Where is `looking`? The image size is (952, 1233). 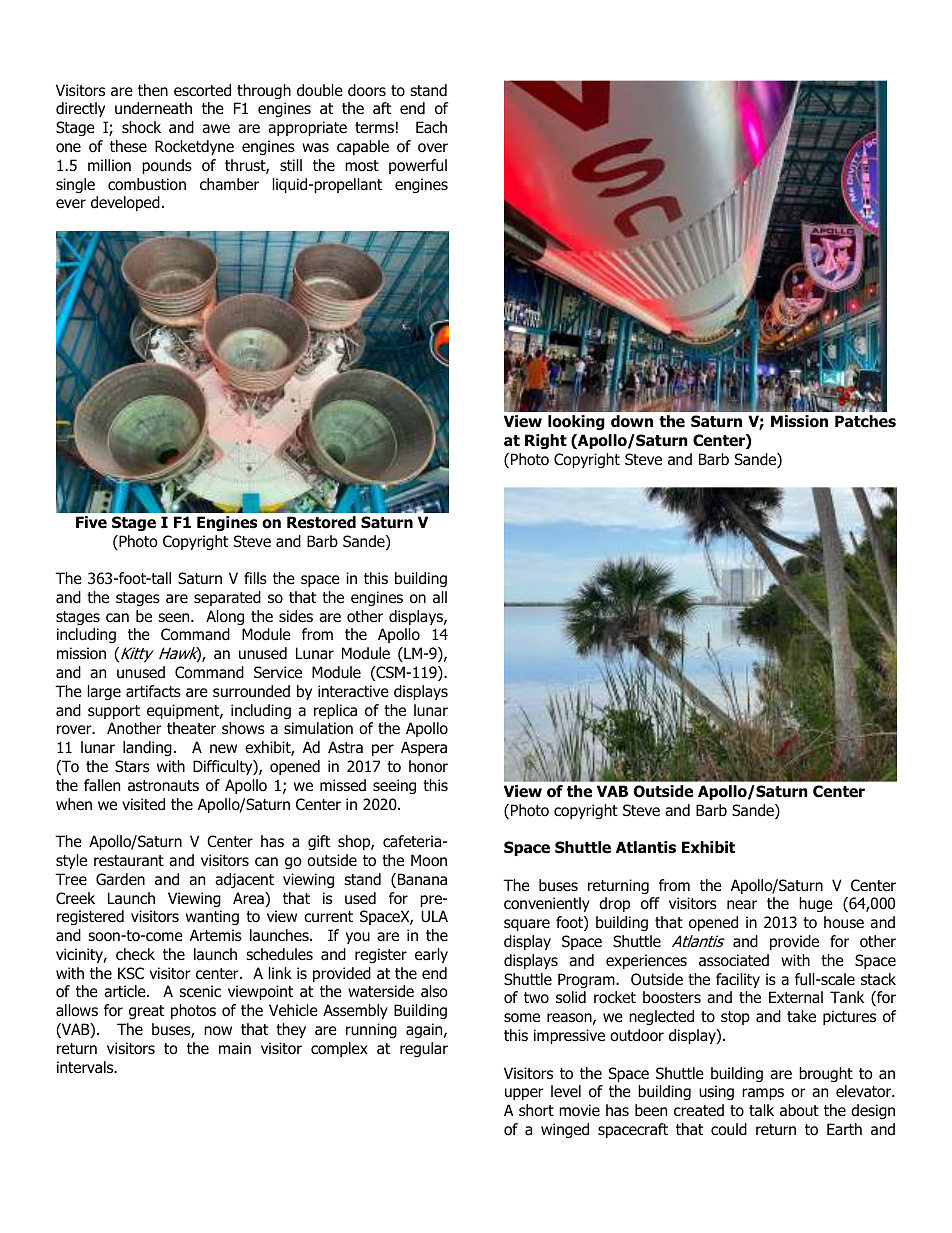
looking is located at coordinates (576, 422).
